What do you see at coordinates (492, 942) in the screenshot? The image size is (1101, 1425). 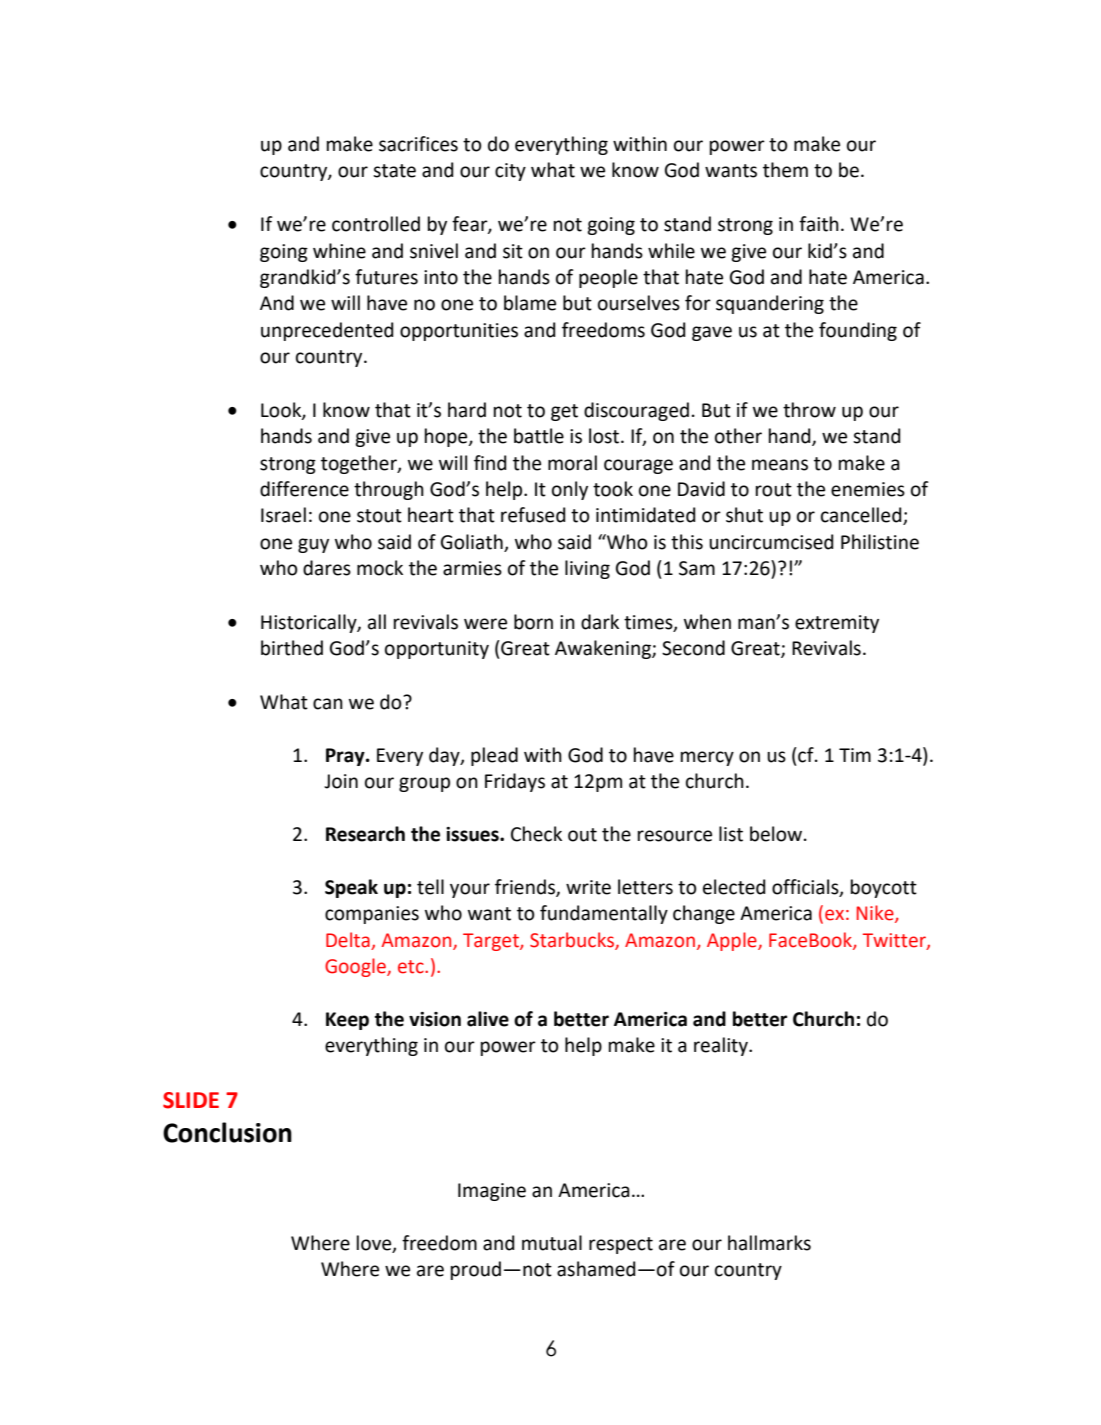 I see `Target` at bounding box center [492, 942].
